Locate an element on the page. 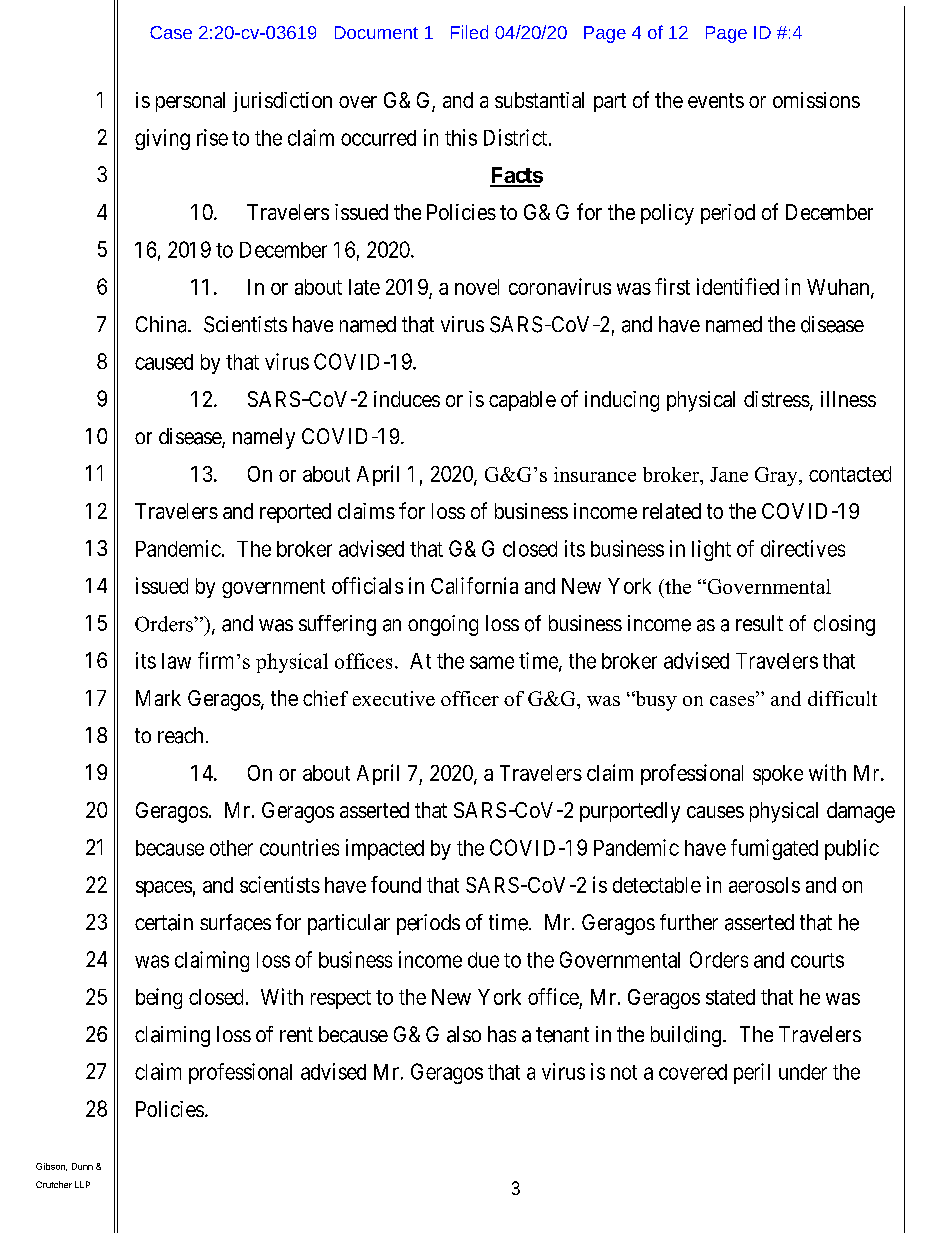  caused is located at coordinates (164, 362).
